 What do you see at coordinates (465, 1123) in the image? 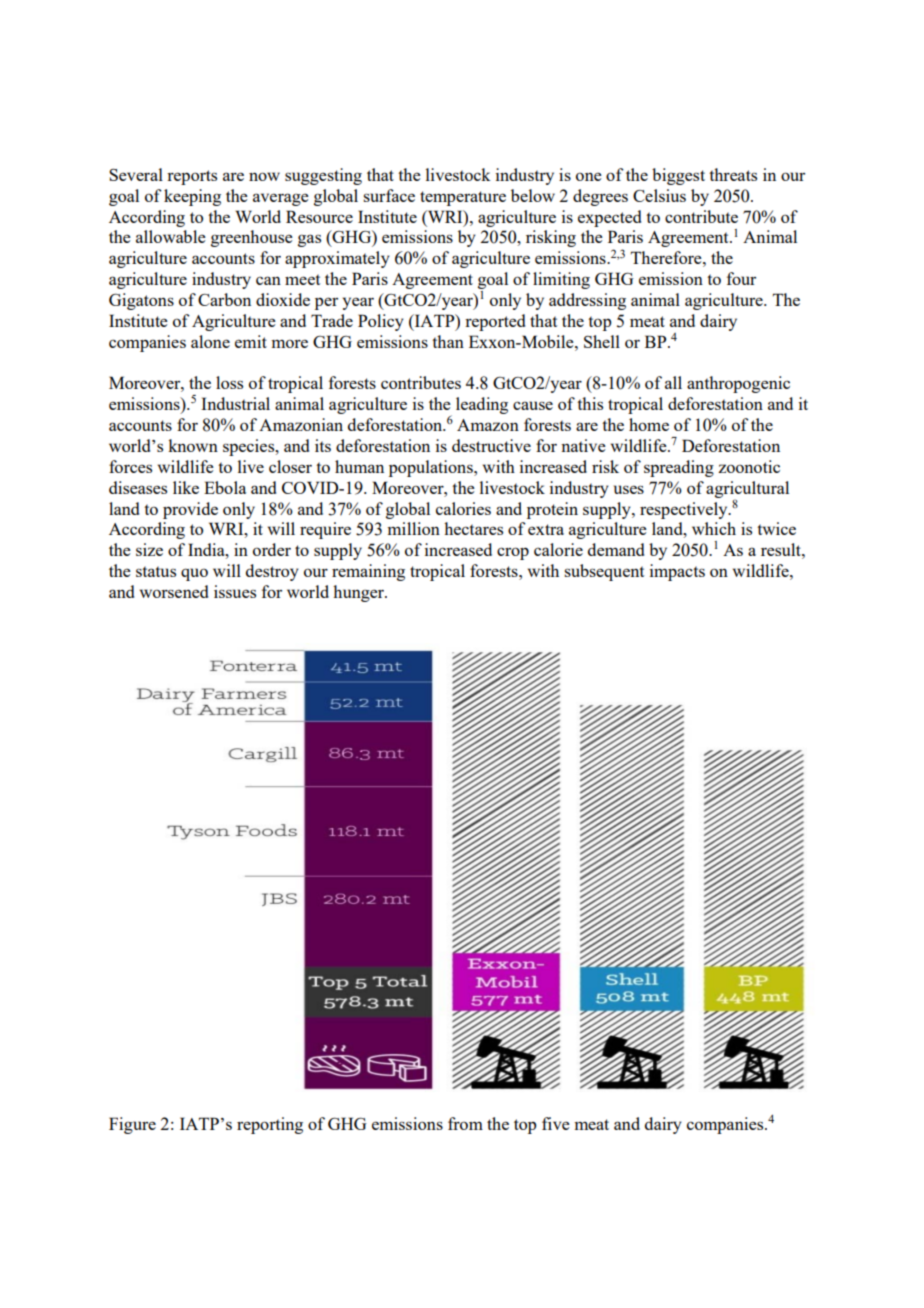
I see `from` at bounding box center [465, 1123].
